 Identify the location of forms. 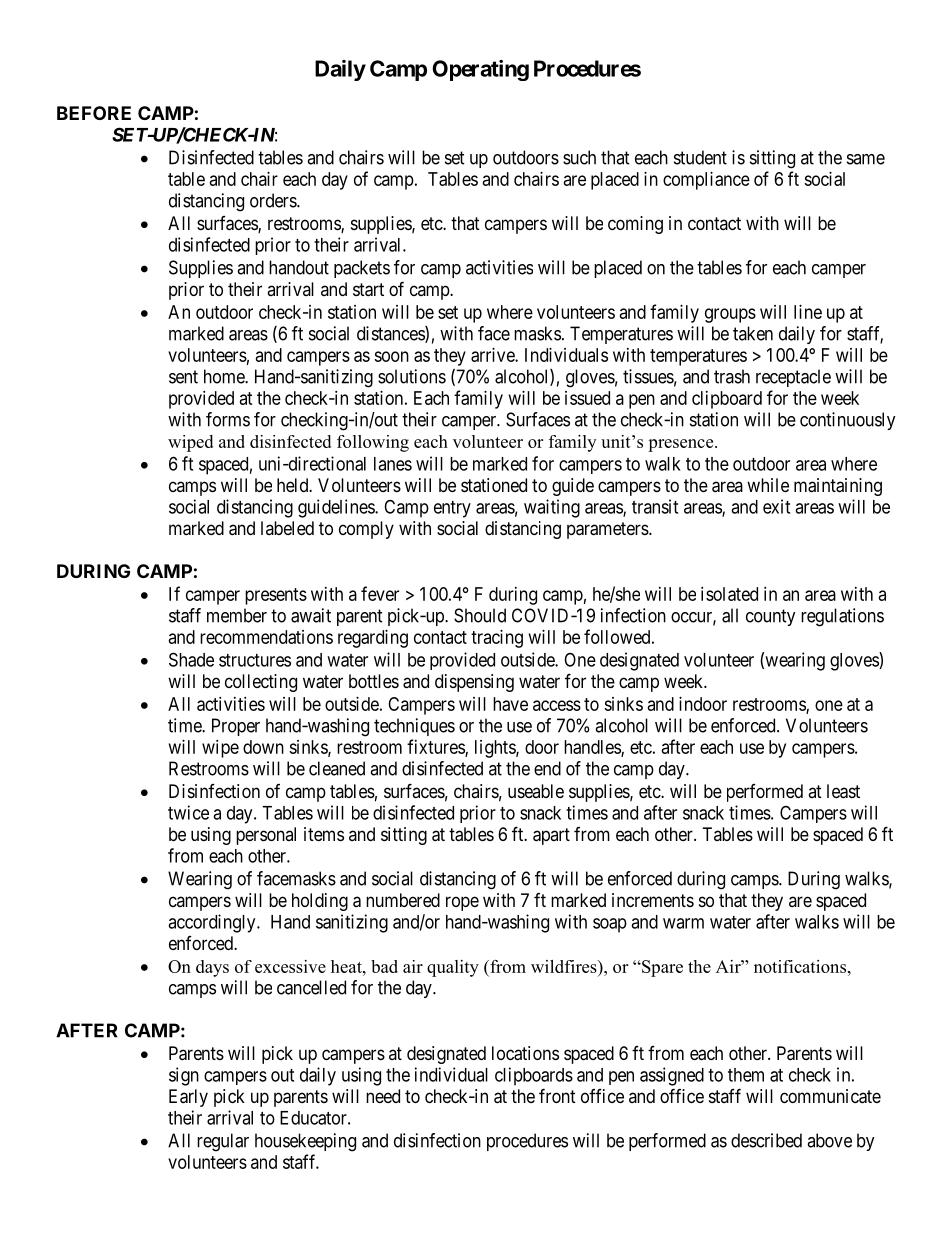
(228, 419).
